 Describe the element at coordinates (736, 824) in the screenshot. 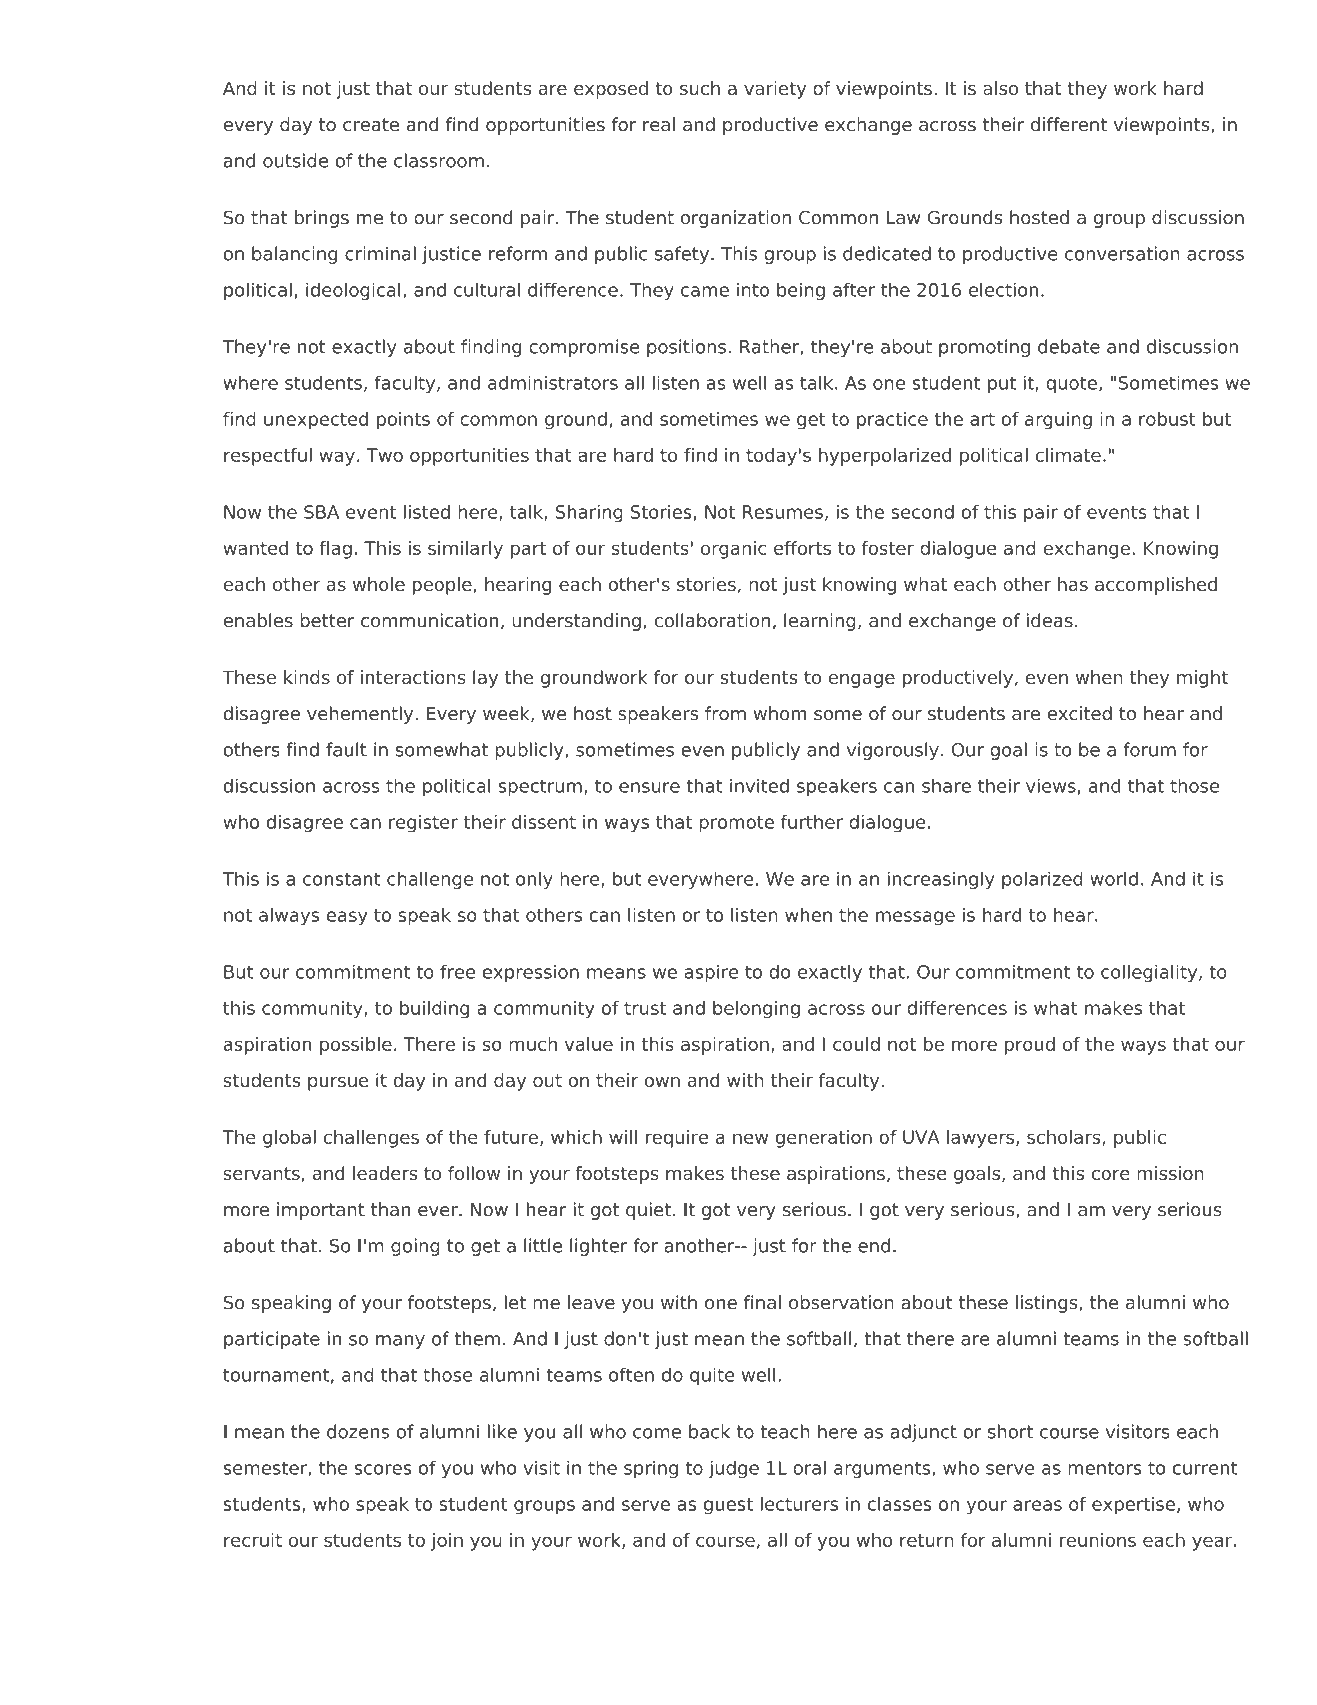

I see `promote` at that location.
